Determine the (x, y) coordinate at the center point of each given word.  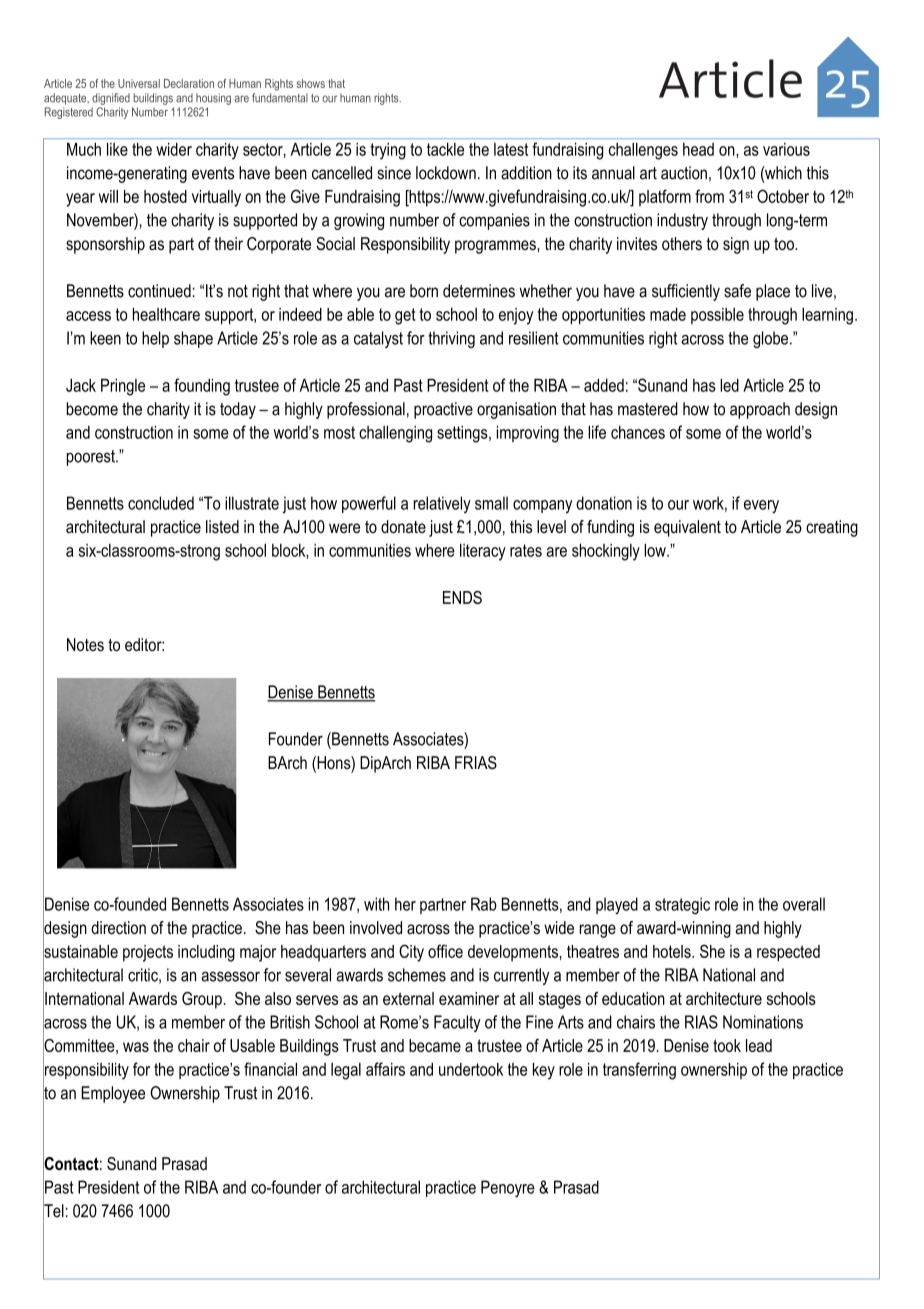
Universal (139, 83)
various (786, 149)
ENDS (462, 597)
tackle (445, 149)
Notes (85, 645)
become (92, 409)
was (136, 1047)
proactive (443, 410)
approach (760, 410)
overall (804, 904)
